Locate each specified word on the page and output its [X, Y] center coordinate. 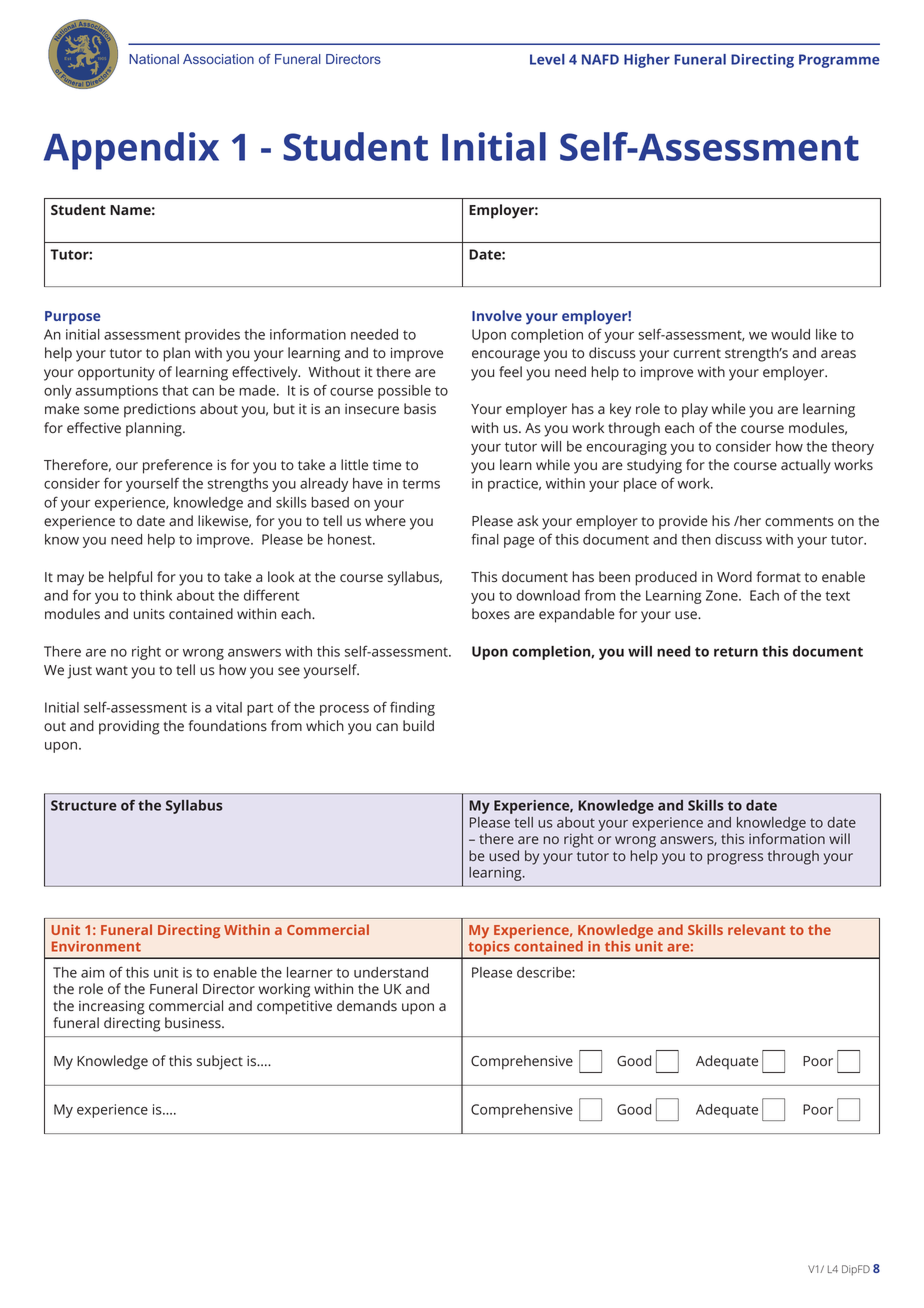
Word [734, 576]
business [194, 1023]
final [485, 539]
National [154, 59]
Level [547, 59]
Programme [839, 61]
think [156, 595]
